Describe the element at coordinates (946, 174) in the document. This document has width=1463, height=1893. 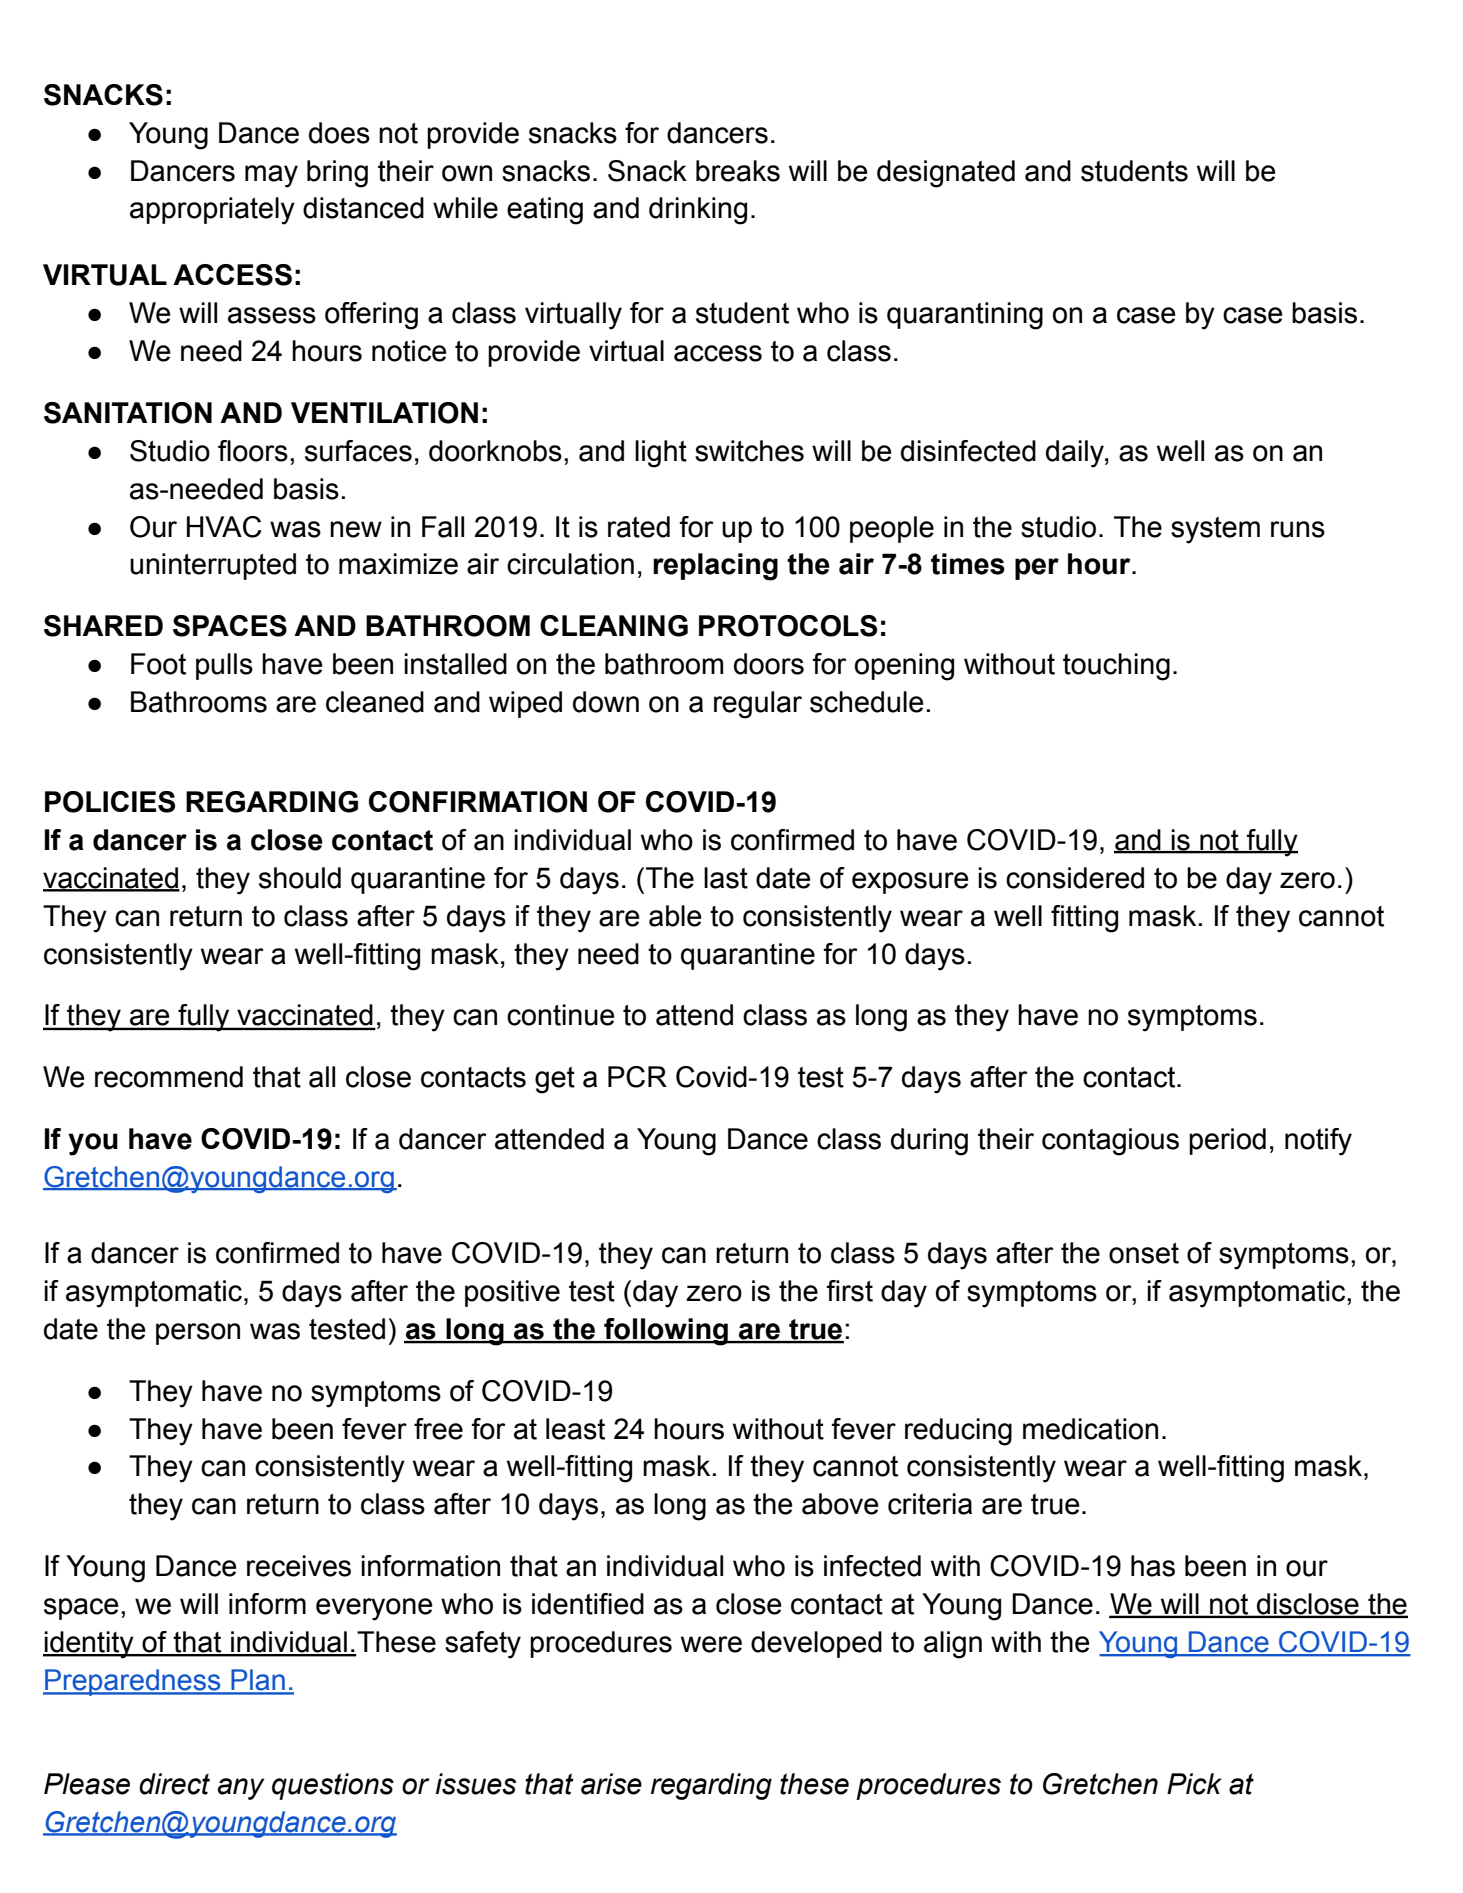
I see `designated` at that location.
